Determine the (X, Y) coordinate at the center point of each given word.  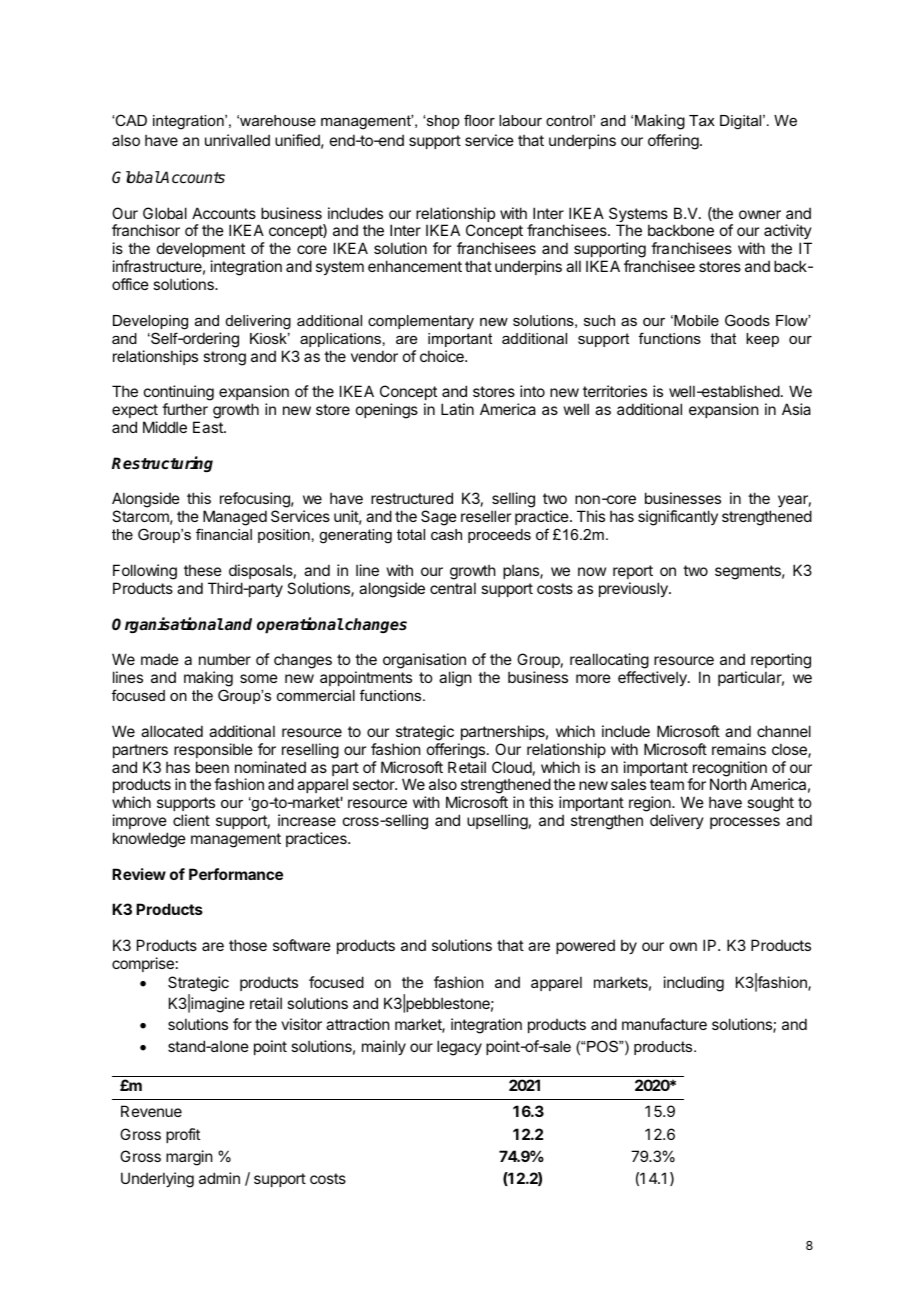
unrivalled (237, 140)
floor (479, 120)
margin (189, 1158)
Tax (702, 120)
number (225, 659)
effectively (653, 678)
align (455, 679)
